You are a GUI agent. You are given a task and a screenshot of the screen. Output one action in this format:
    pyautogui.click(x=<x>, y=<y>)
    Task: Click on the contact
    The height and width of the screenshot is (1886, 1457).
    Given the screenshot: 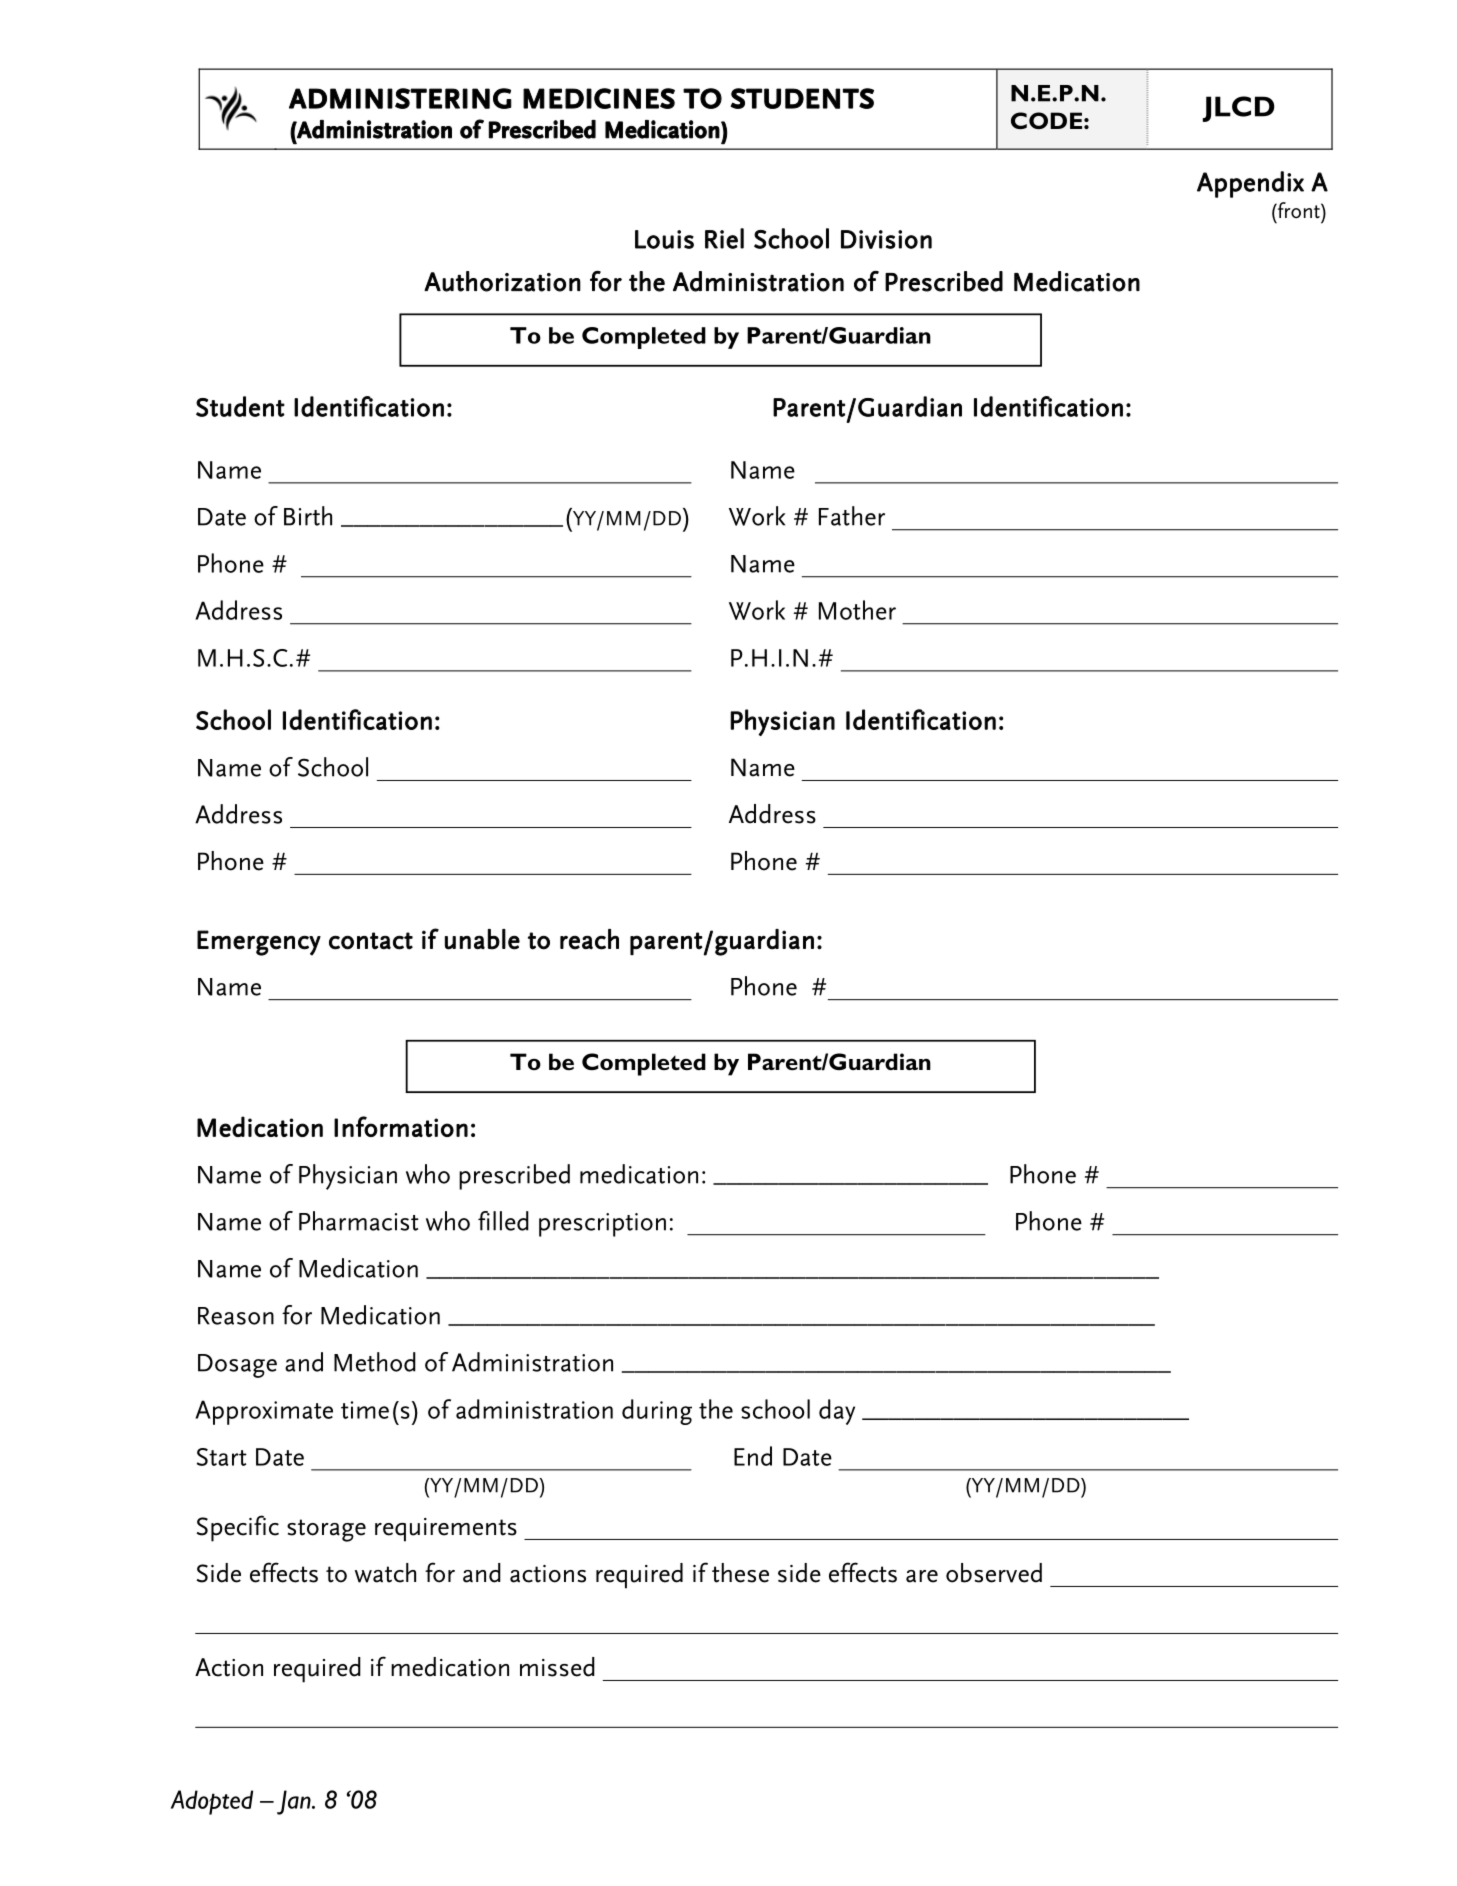 What is the action you would take?
    pyautogui.click(x=371, y=941)
